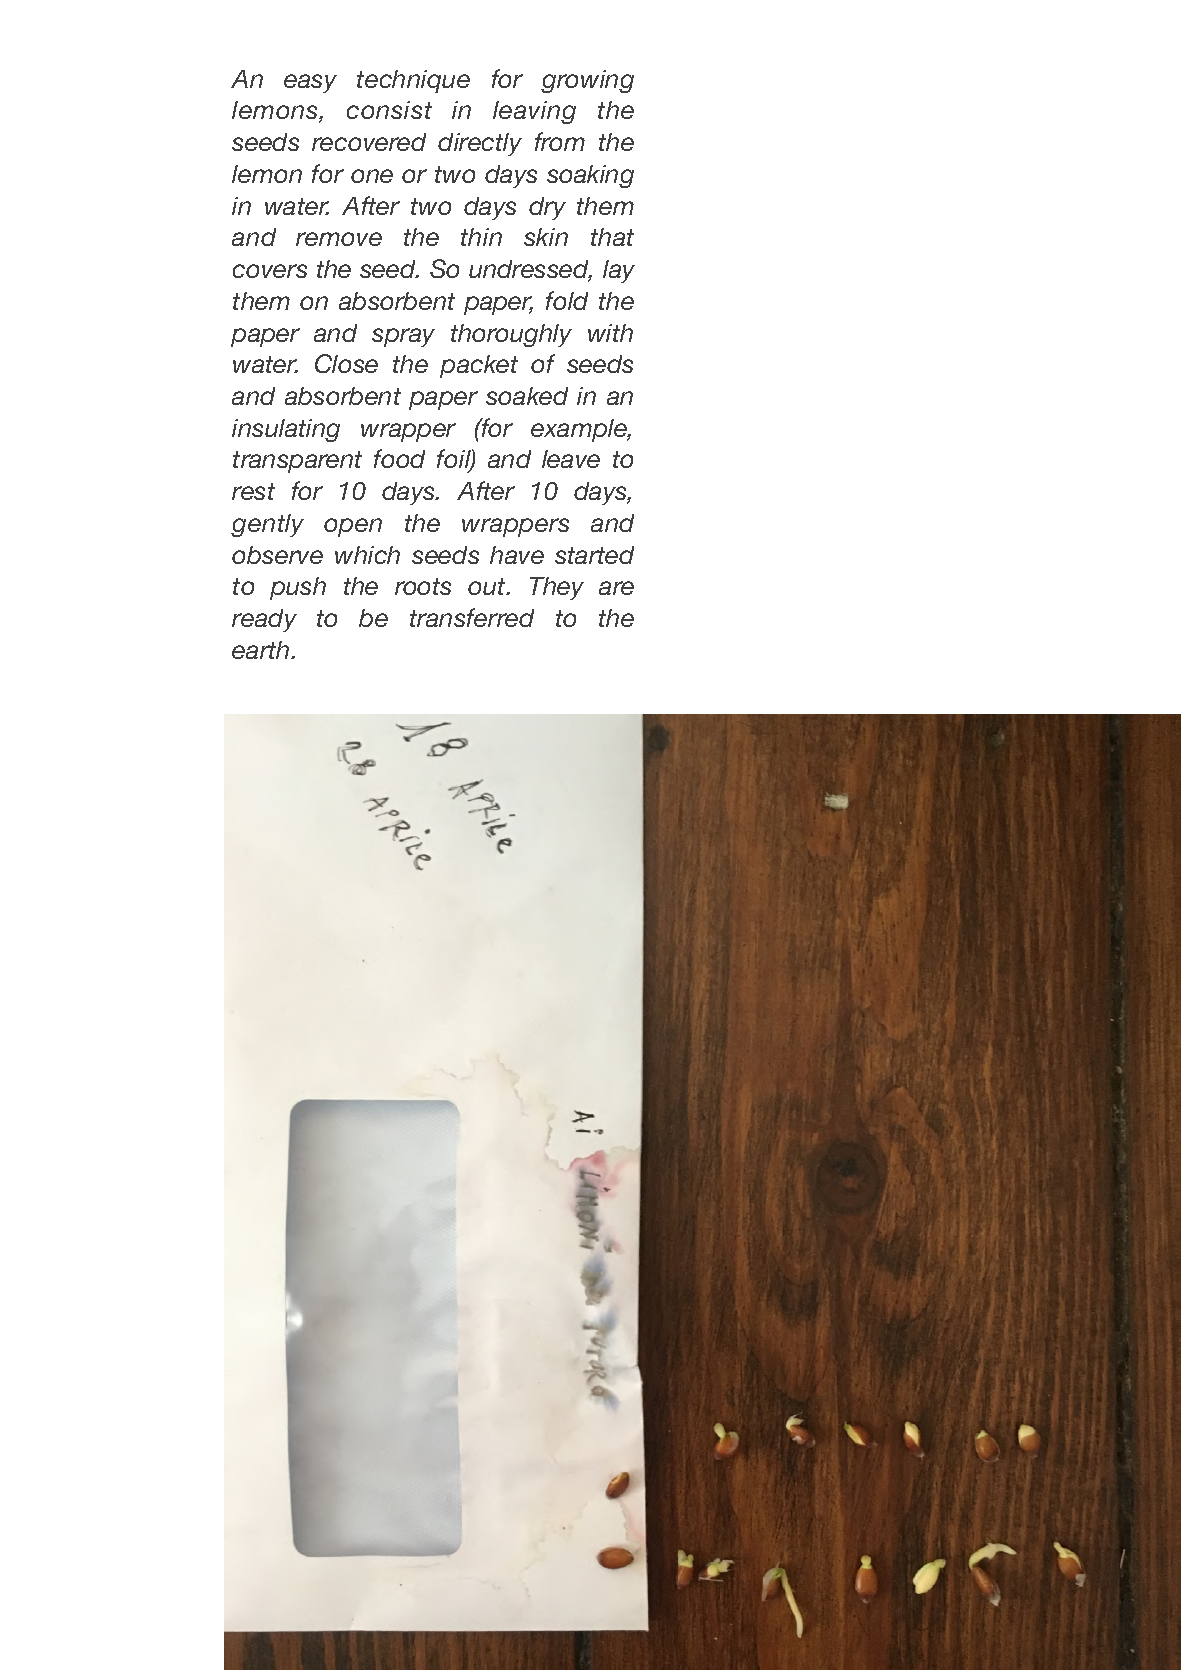 This screenshot has width=1181, height=1670. What do you see at coordinates (346, 363) in the screenshot?
I see `Close` at bounding box center [346, 363].
